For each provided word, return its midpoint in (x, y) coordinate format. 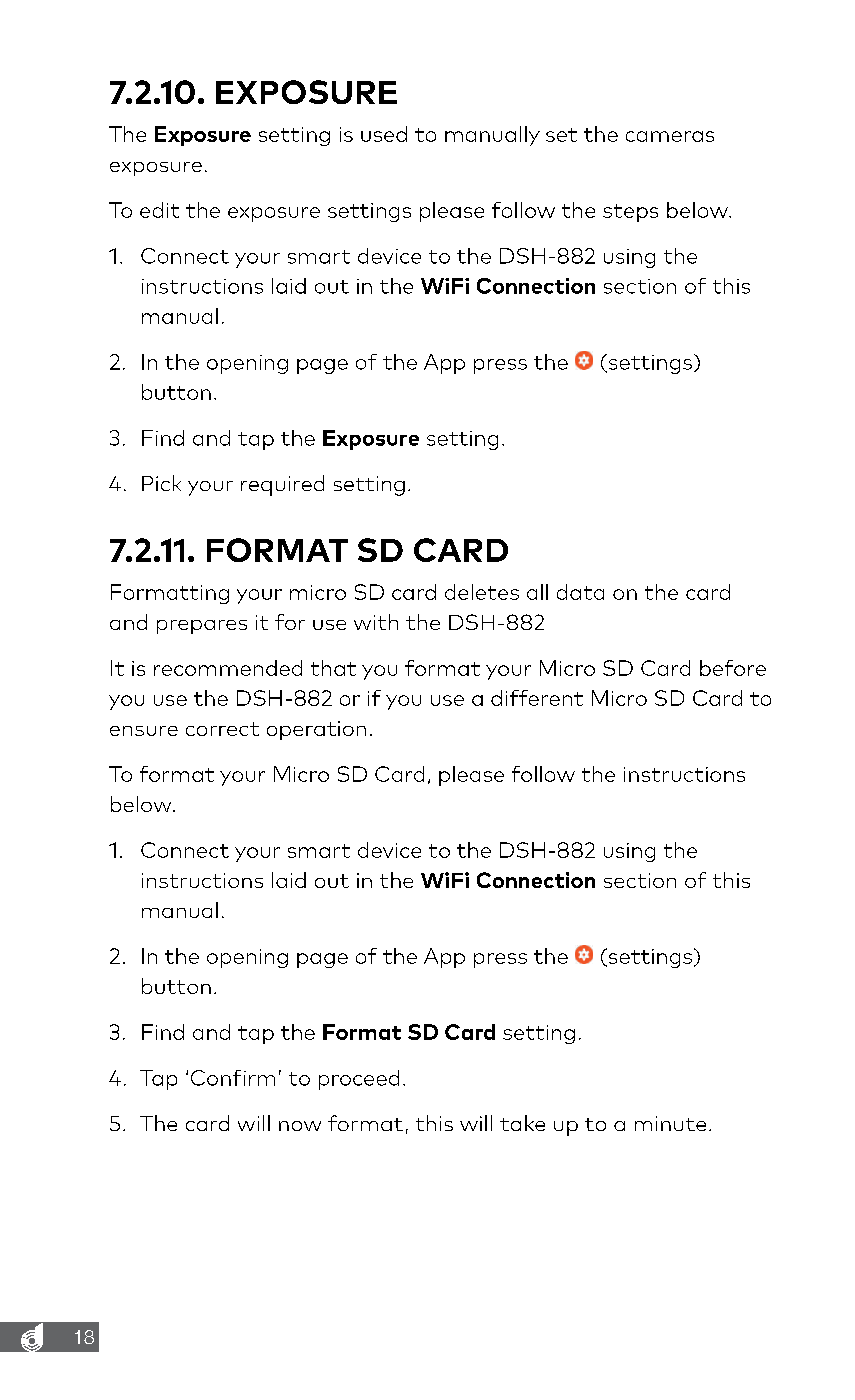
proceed (359, 1080)
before (733, 668)
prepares (202, 627)
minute (670, 1123)
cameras (670, 136)
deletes (482, 592)
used (384, 134)
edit (159, 210)
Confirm (233, 1078)
